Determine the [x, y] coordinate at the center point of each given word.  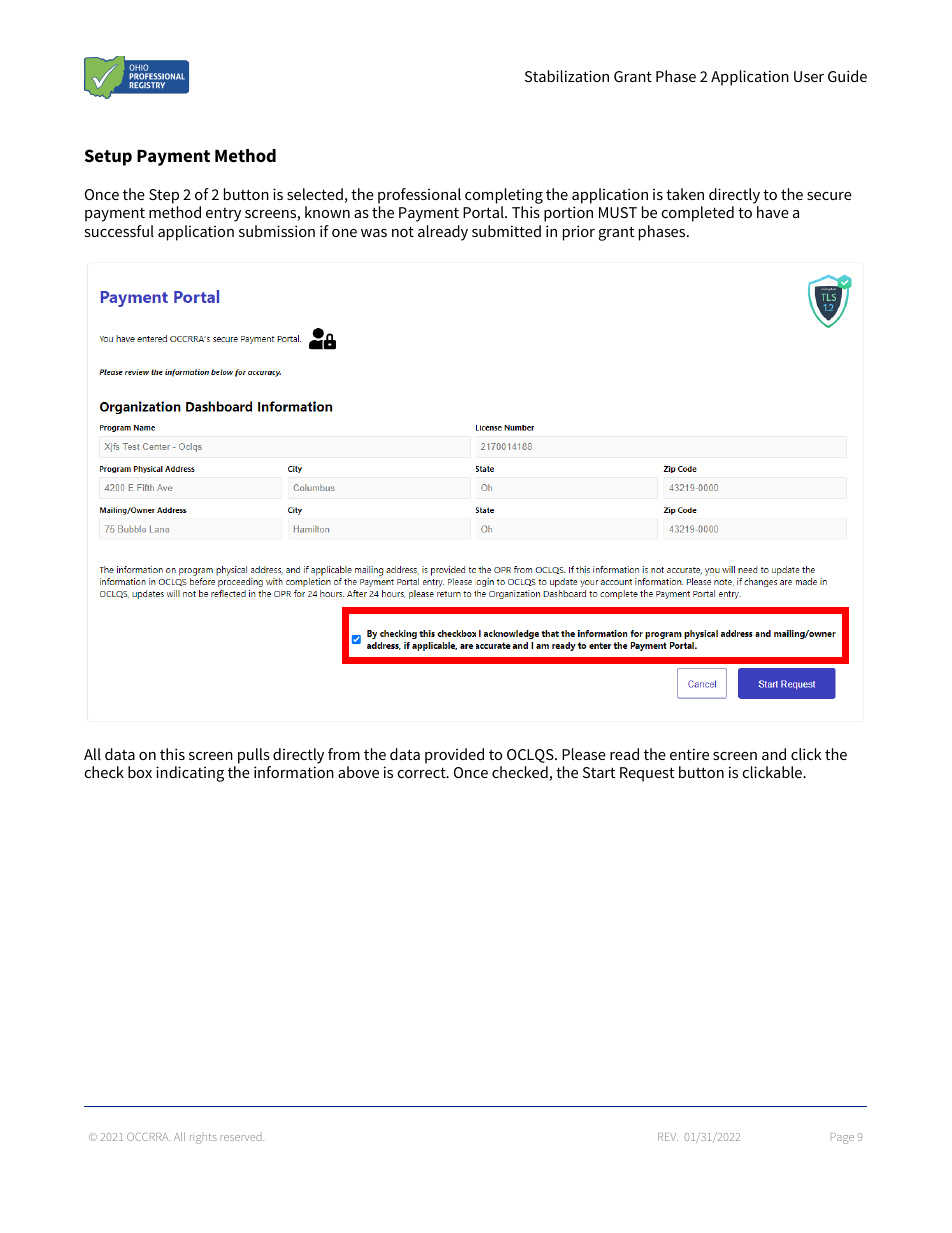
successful [119, 231]
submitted [506, 231]
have [773, 212]
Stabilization [567, 76]
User [809, 76]
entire [689, 754]
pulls [254, 756]
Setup [108, 157]
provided [454, 756]
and [774, 754]
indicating [190, 774]
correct [422, 772]
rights [203, 1139]
